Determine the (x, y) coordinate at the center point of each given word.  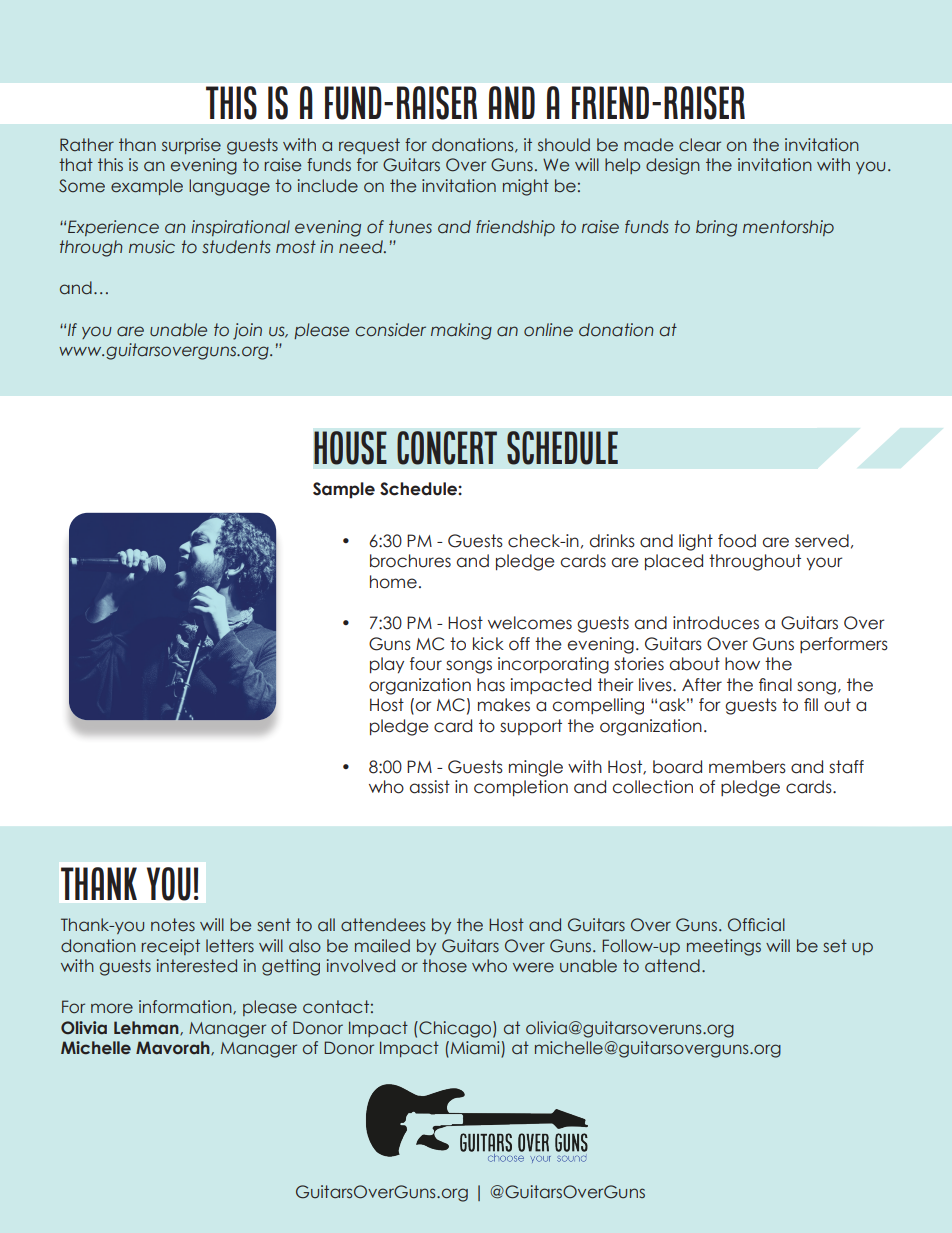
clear (700, 145)
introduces (716, 623)
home (393, 582)
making (461, 331)
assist (430, 787)
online (548, 330)
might (526, 187)
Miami (476, 1049)
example (147, 187)
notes (173, 925)
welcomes (530, 623)
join (247, 331)
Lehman (147, 1028)
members (747, 767)
